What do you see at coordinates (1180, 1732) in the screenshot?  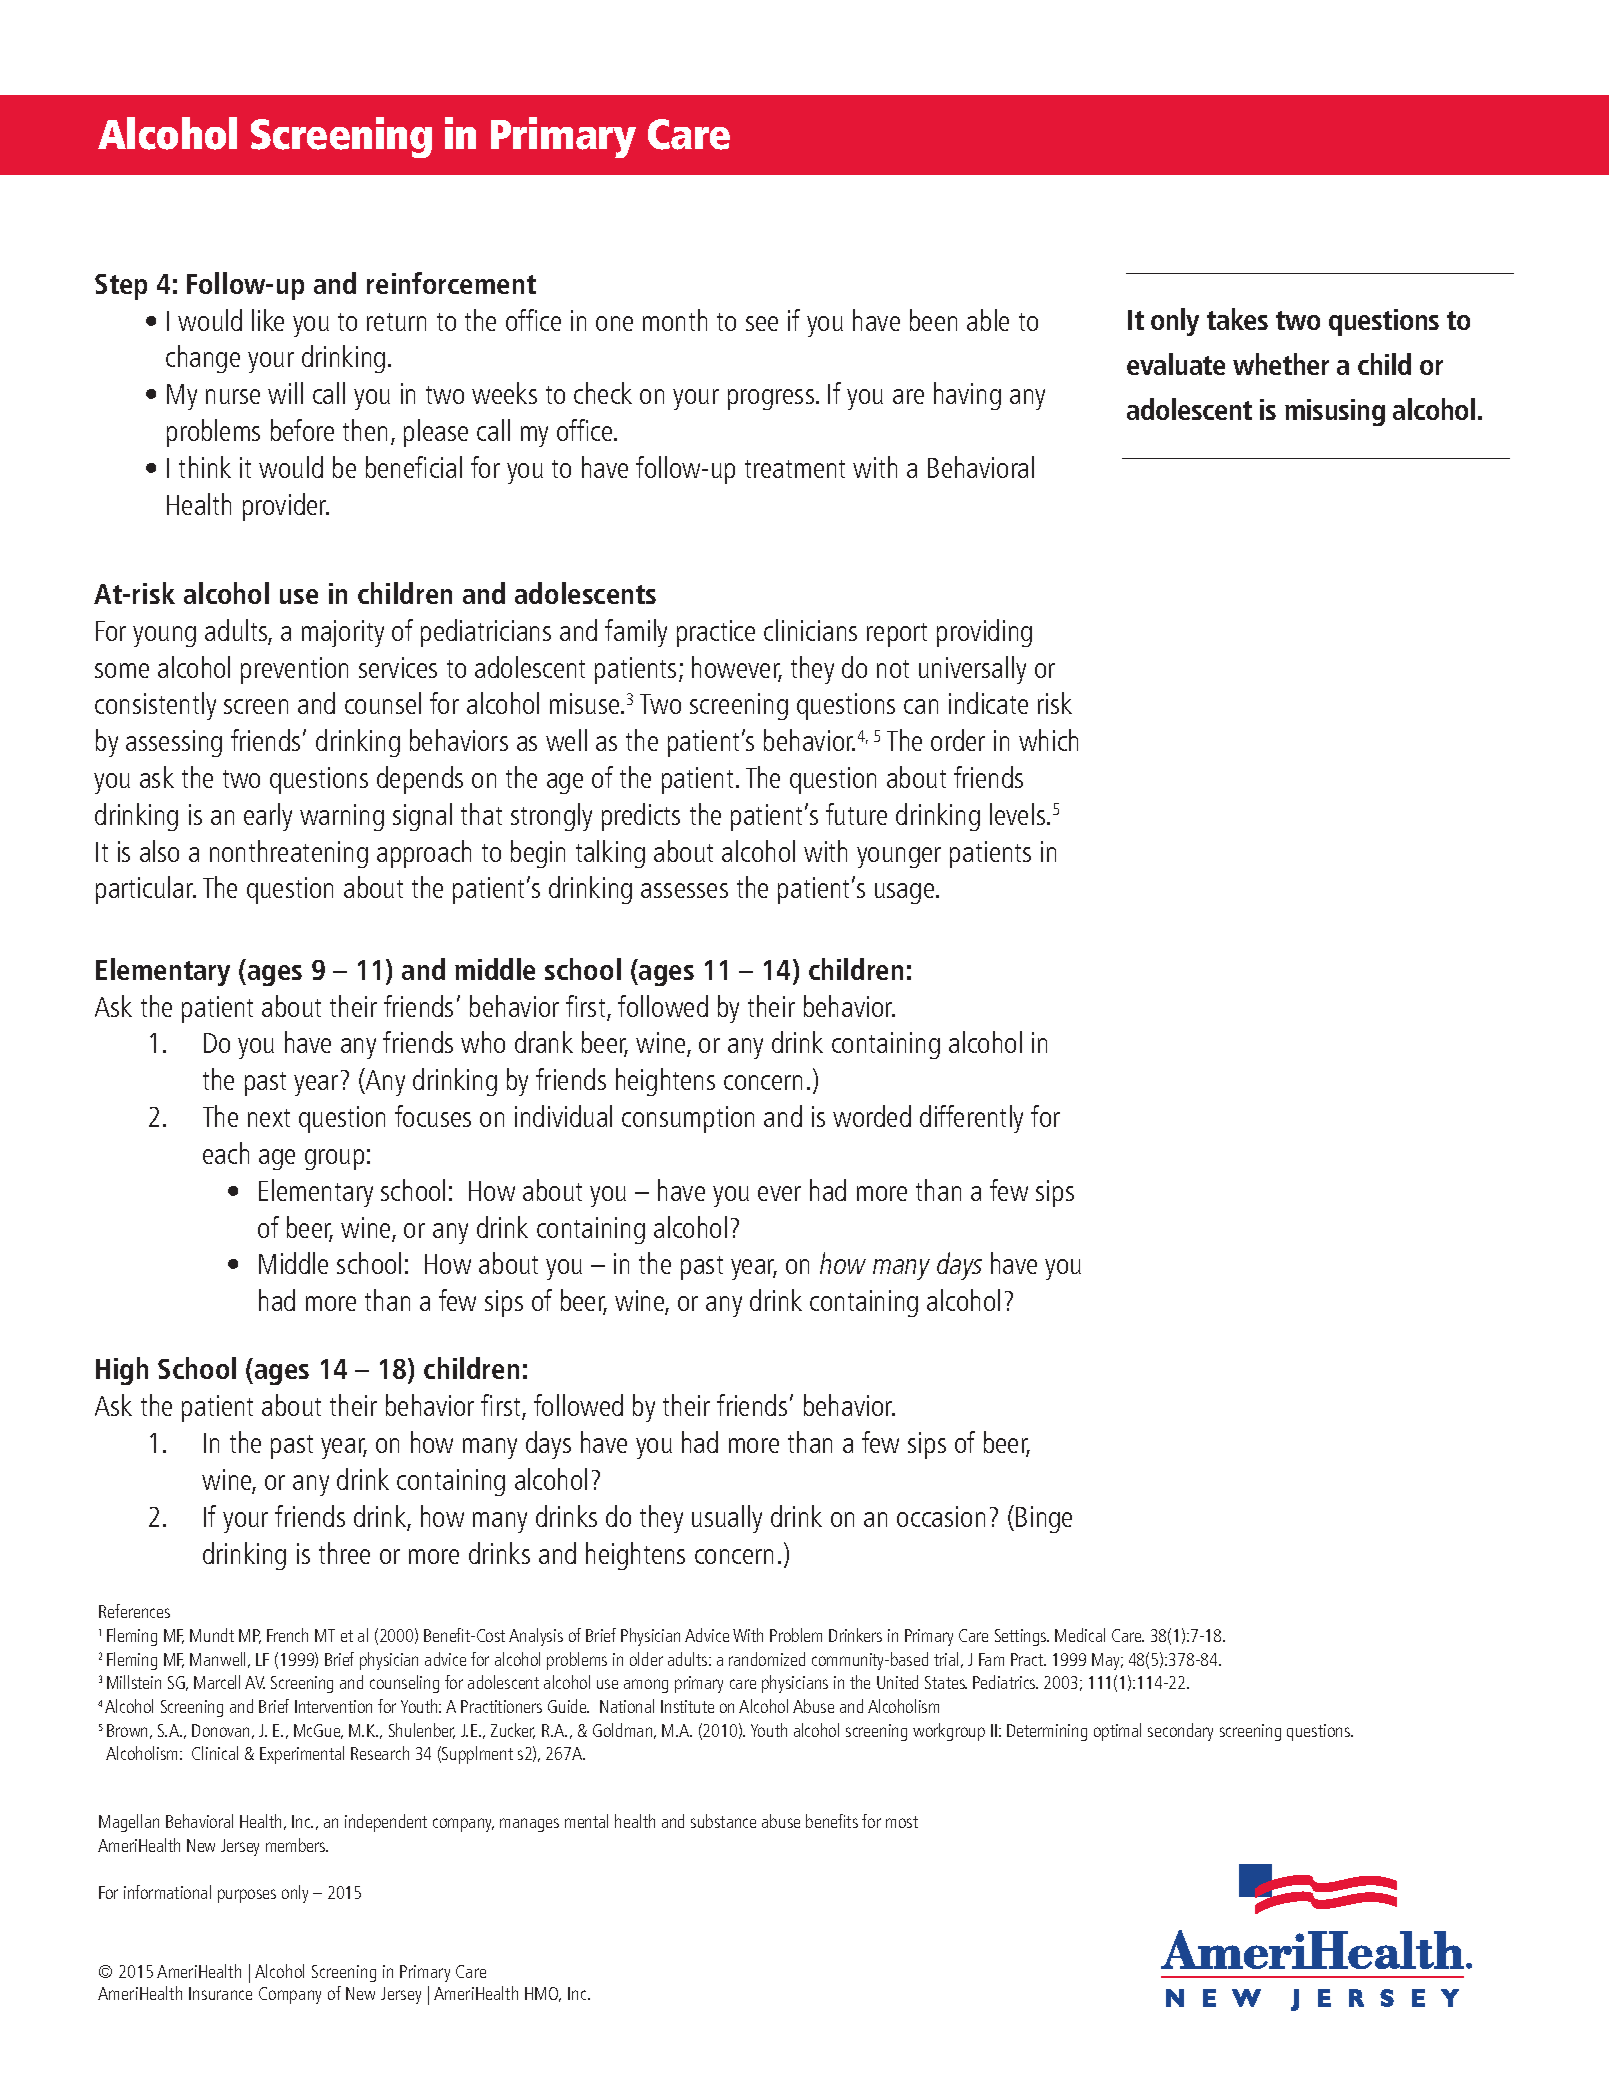 I see `secondary` at bounding box center [1180, 1732].
